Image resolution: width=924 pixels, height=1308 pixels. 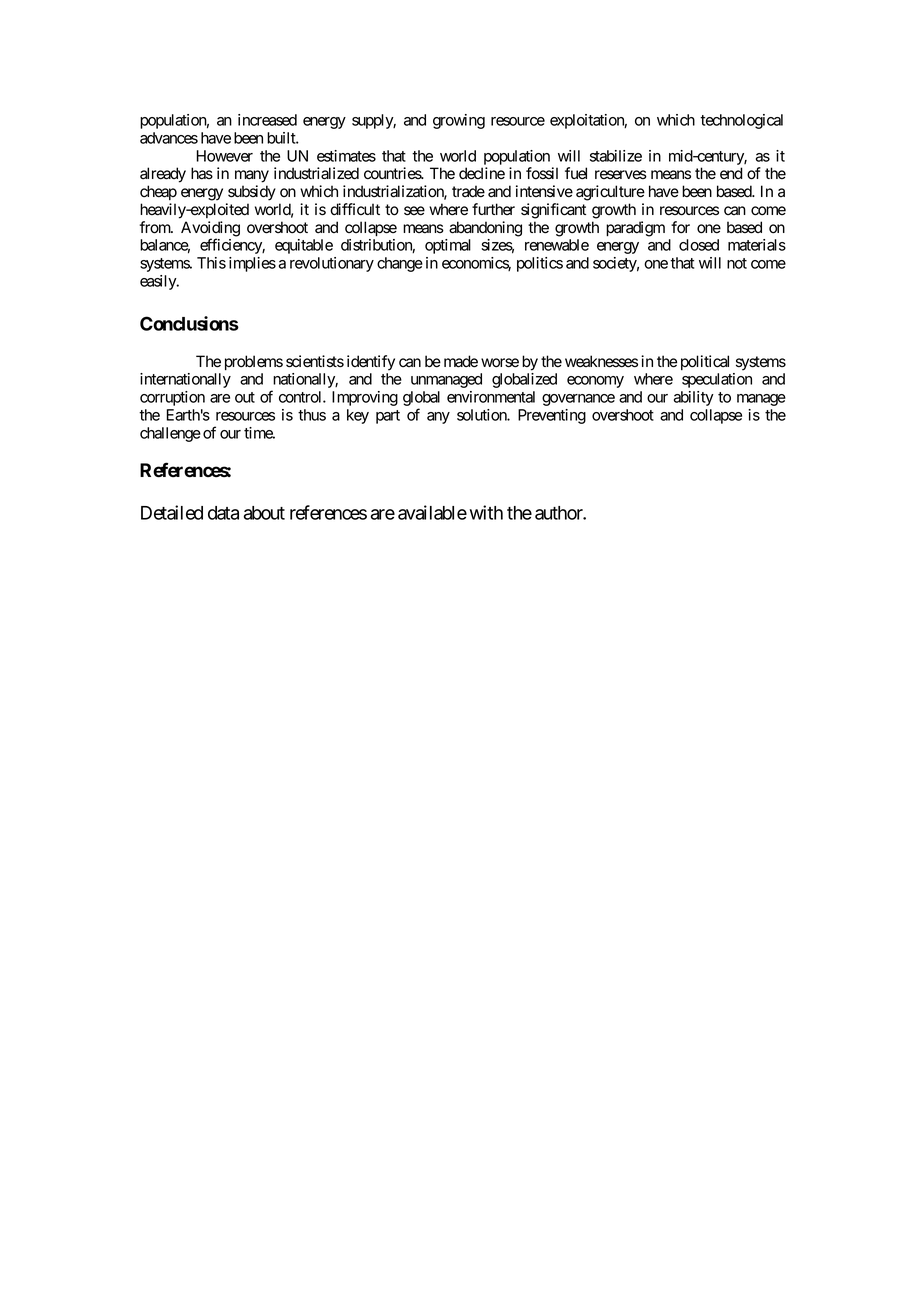 What do you see at coordinates (741, 121) in the screenshot?
I see `technological` at bounding box center [741, 121].
